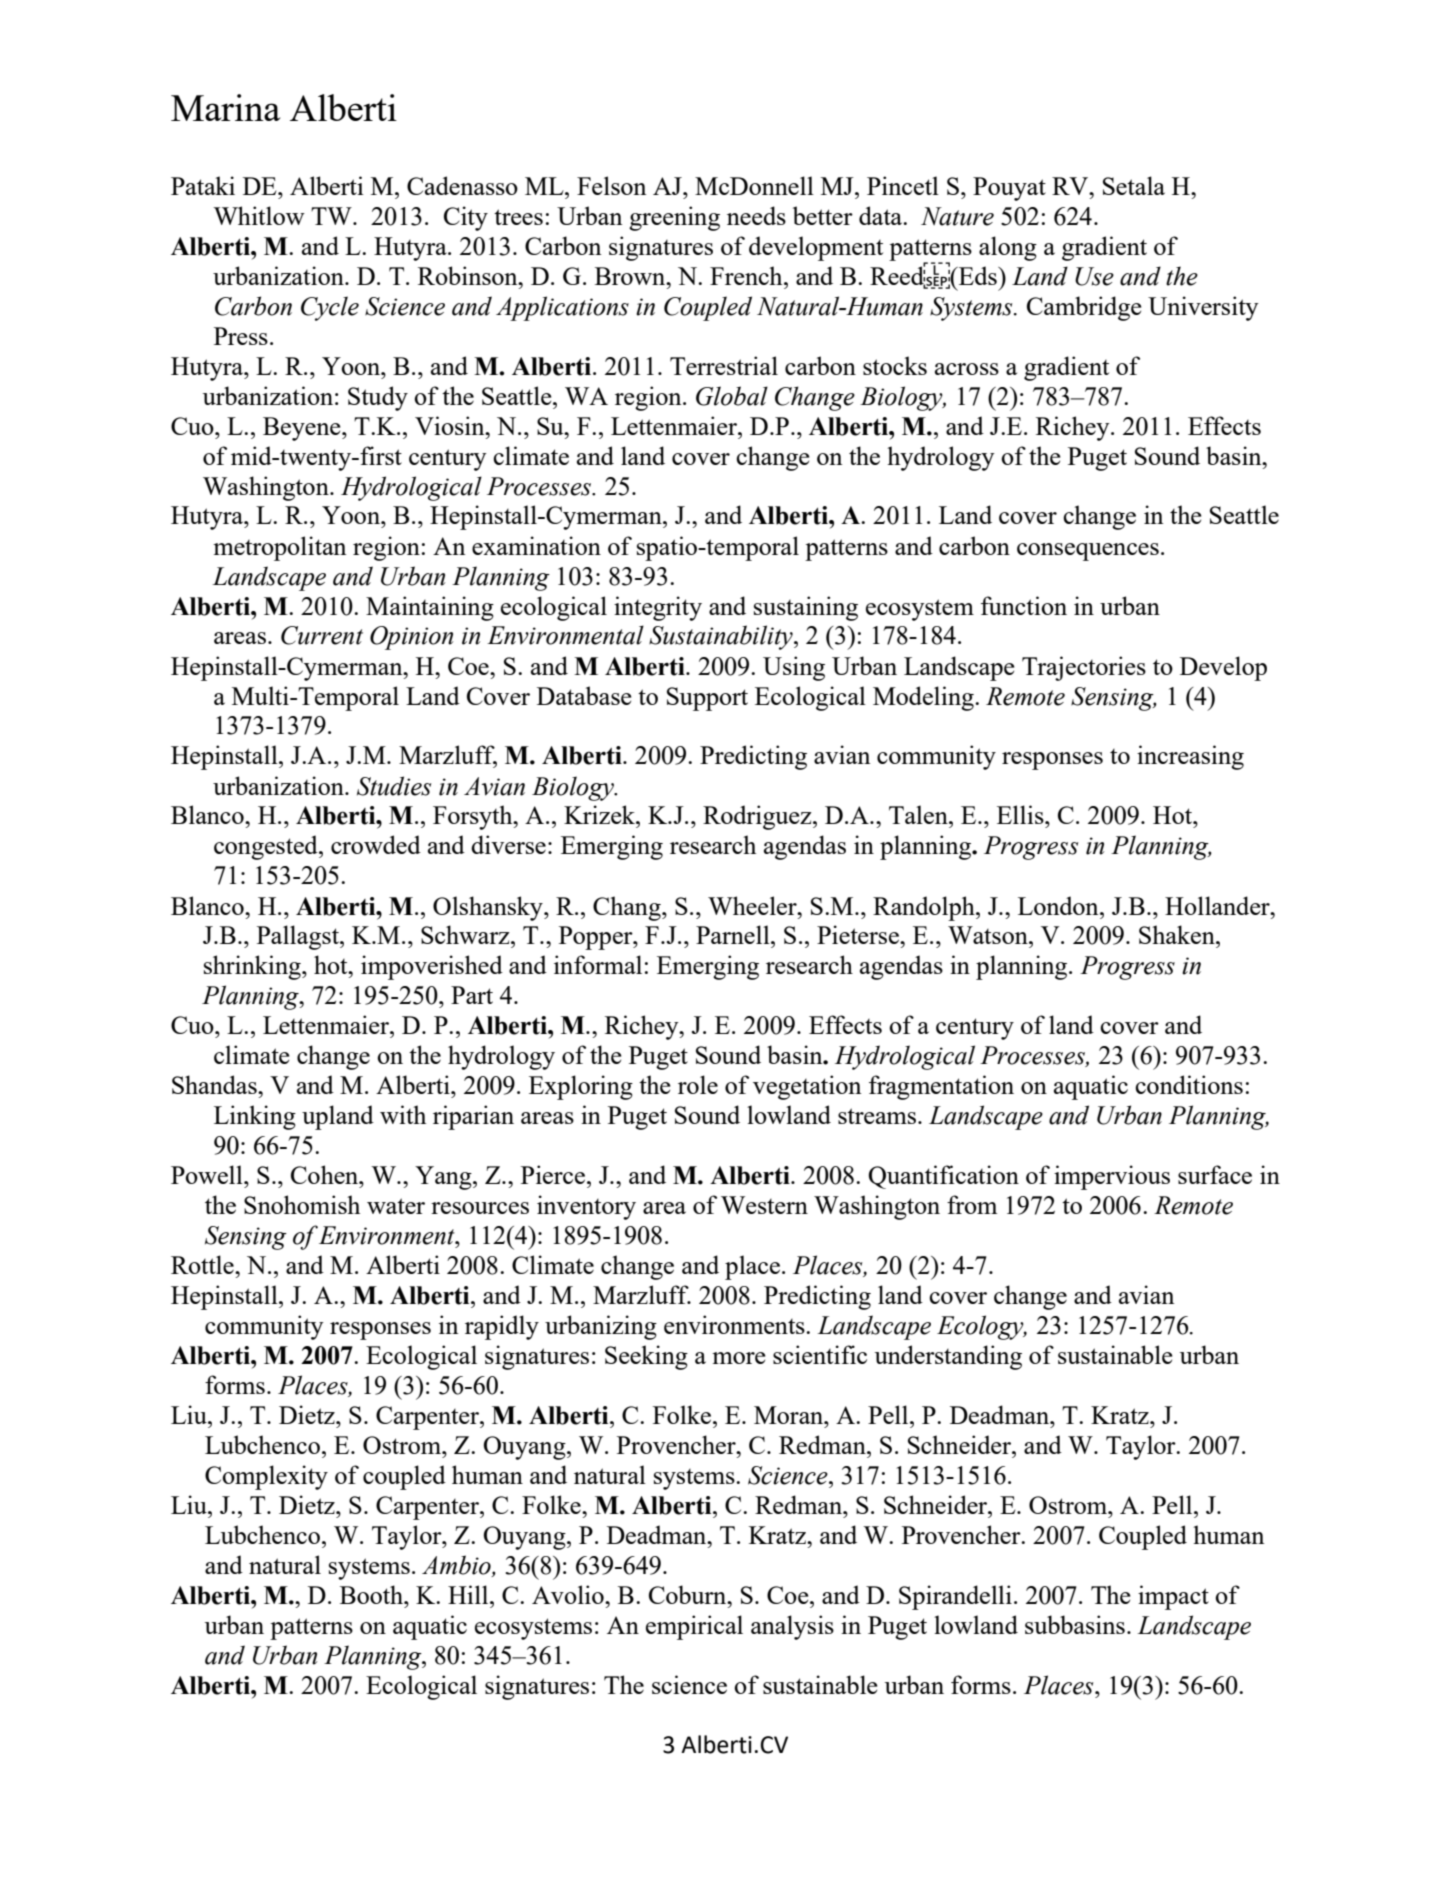 Image resolution: width=1451 pixels, height=1877 pixels. What do you see at coordinates (1173, 1597) in the screenshot?
I see `impact` at bounding box center [1173, 1597].
